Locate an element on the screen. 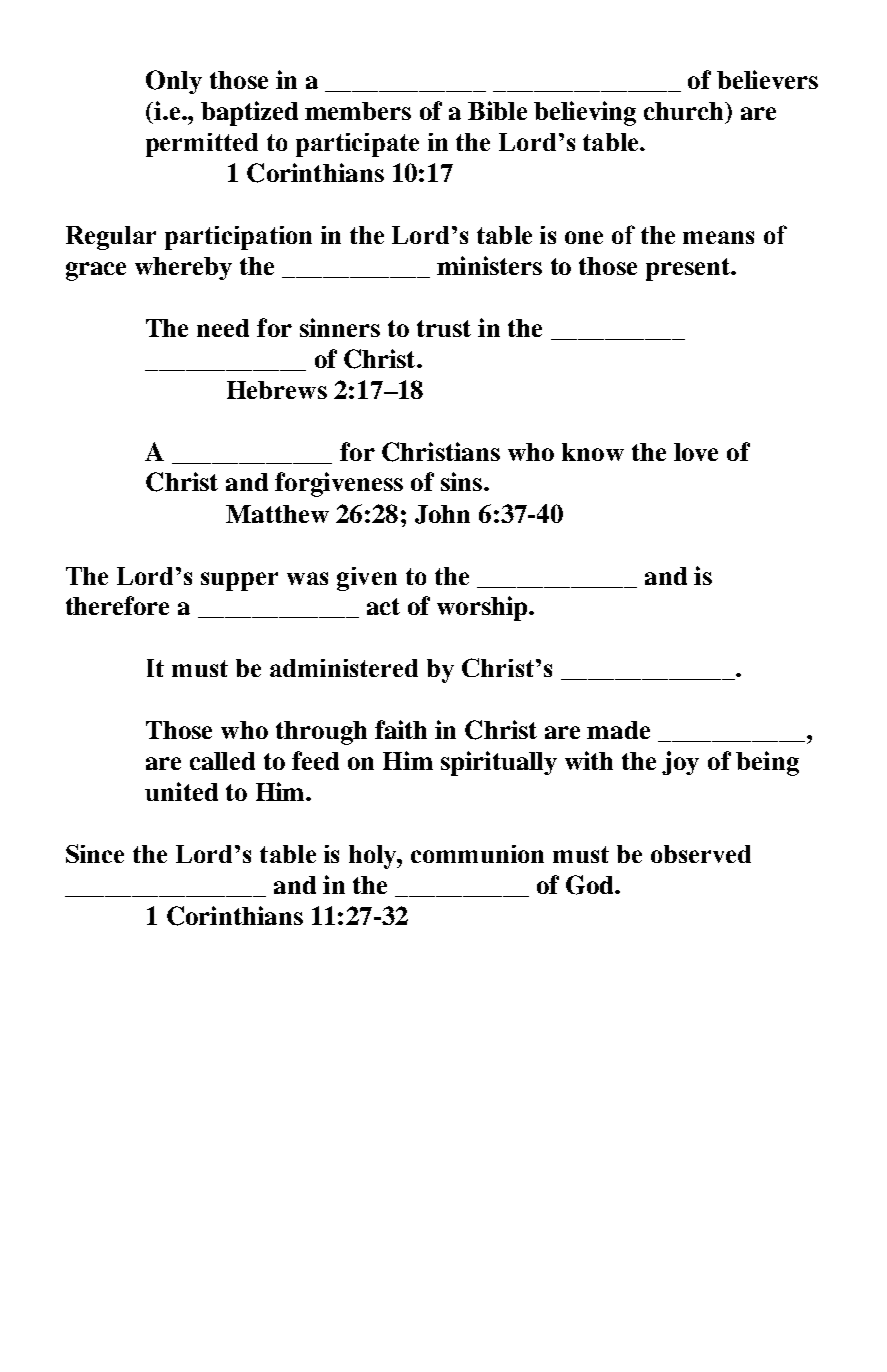 The image size is (887, 1372). Since is located at coordinates (95, 853).
